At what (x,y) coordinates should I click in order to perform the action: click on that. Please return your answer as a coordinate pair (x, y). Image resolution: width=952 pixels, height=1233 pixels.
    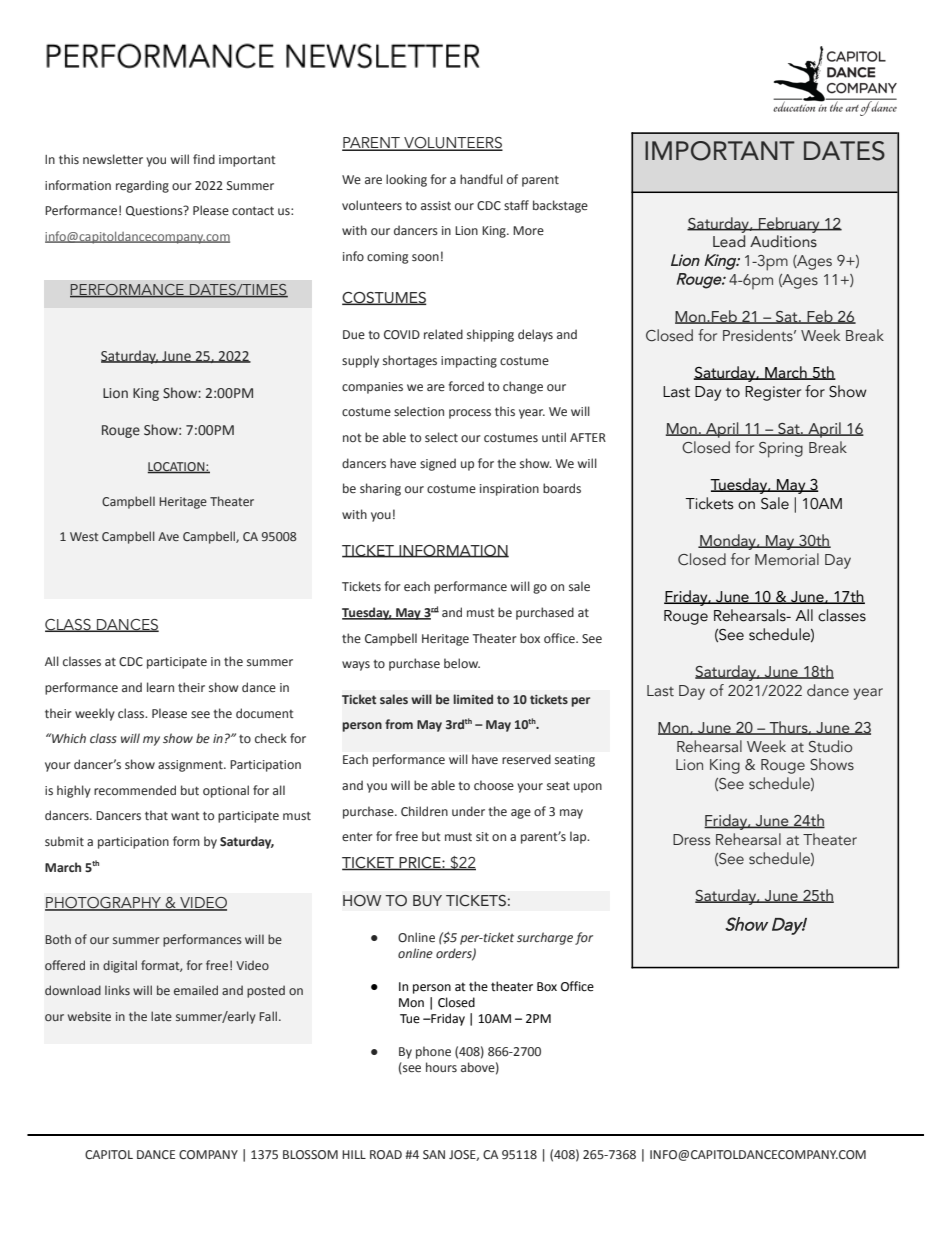
    Looking at the image, I should click on (156, 815).
